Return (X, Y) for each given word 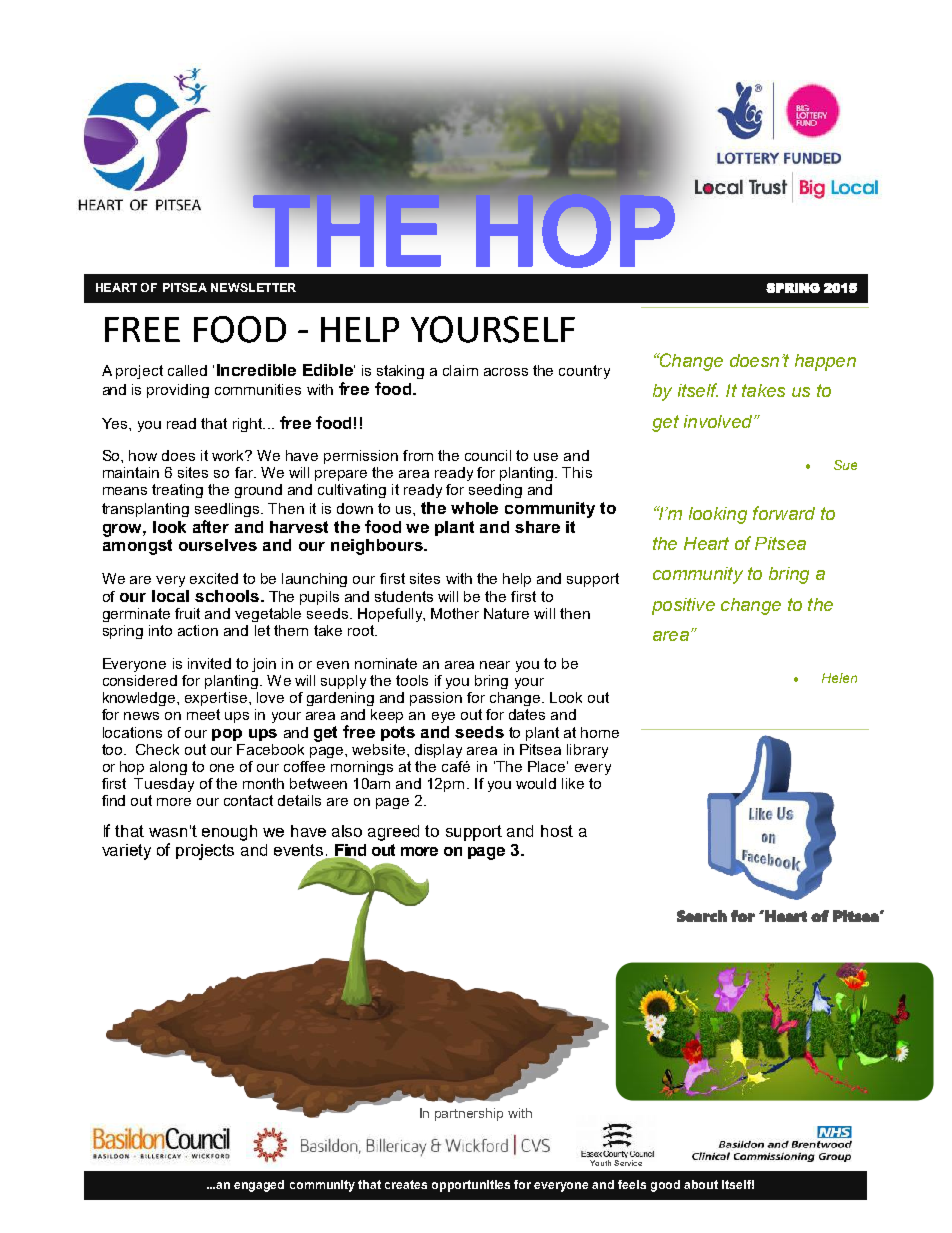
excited (214, 578)
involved (719, 421)
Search (702, 916)
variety (126, 852)
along (168, 768)
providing (178, 391)
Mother (455, 613)
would (536, 783)
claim (460, 370)
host (557, 831)
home (600, 732)
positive (683, 606)
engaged (259, 1186)
